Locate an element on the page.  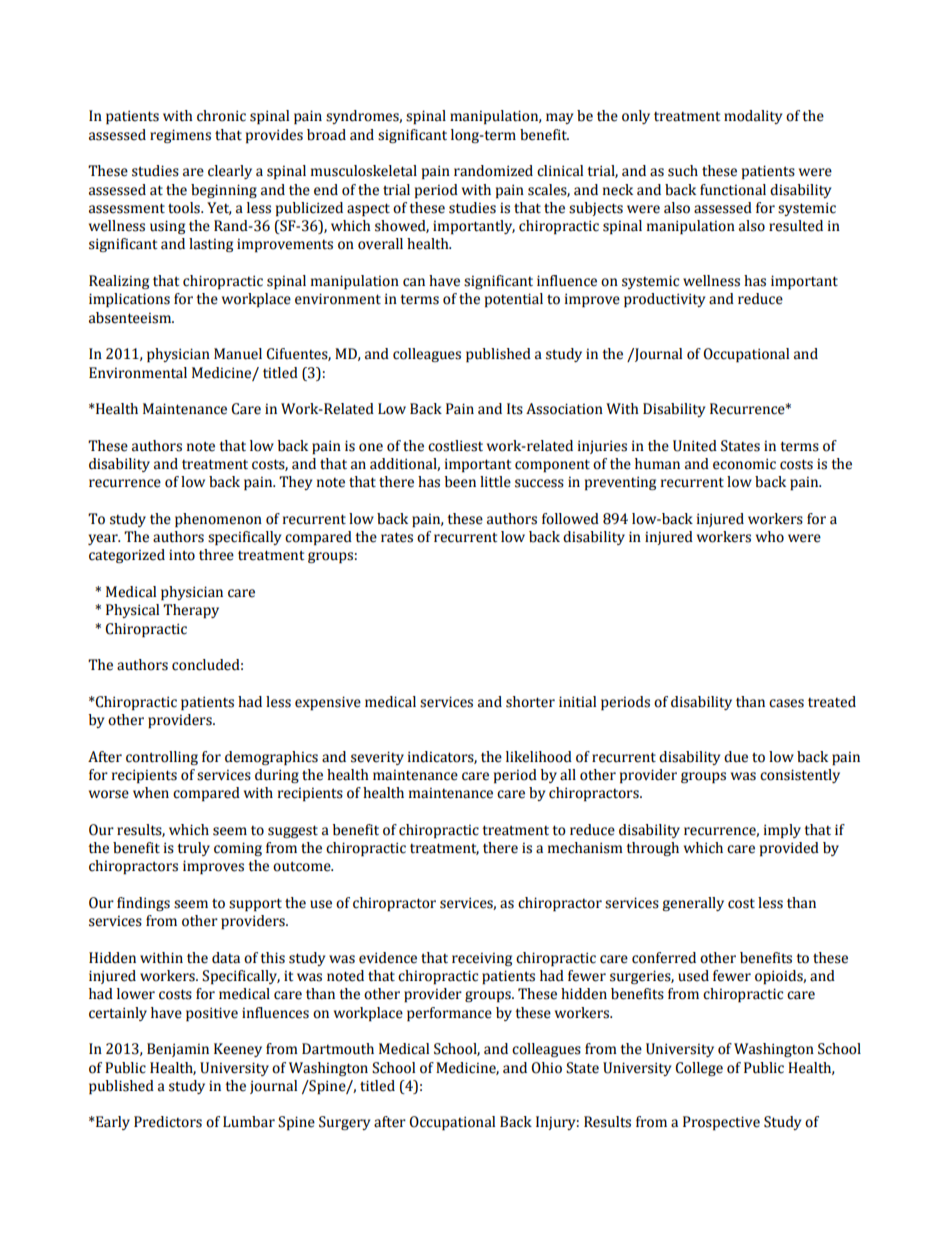
regimens is located at coordinates (180, 136).
